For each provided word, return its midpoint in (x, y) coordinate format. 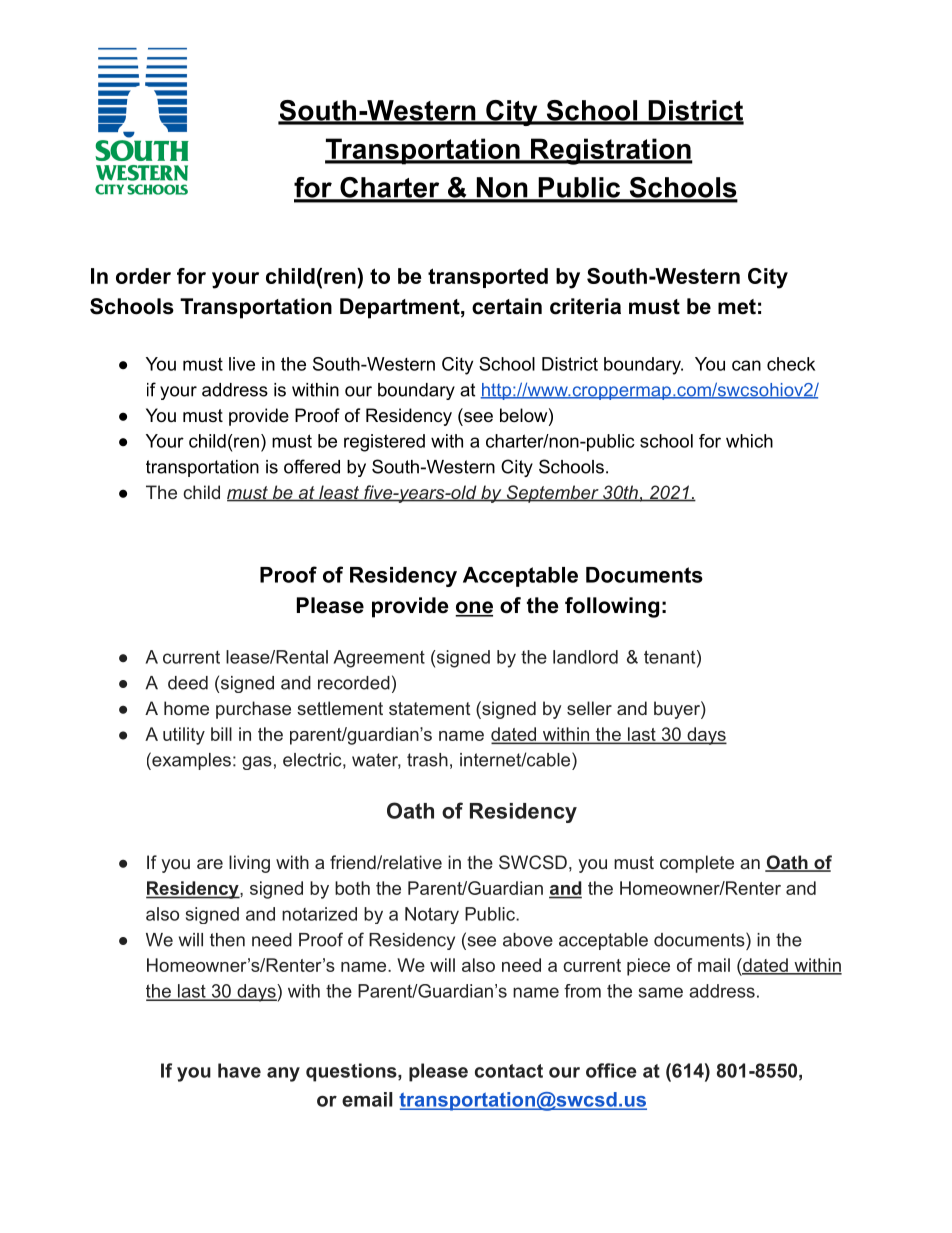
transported (488, 278)
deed (188, 683)
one (474, 608)
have (239, 1070)
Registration (610, 151)
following (612, 607)
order (143, 276)
